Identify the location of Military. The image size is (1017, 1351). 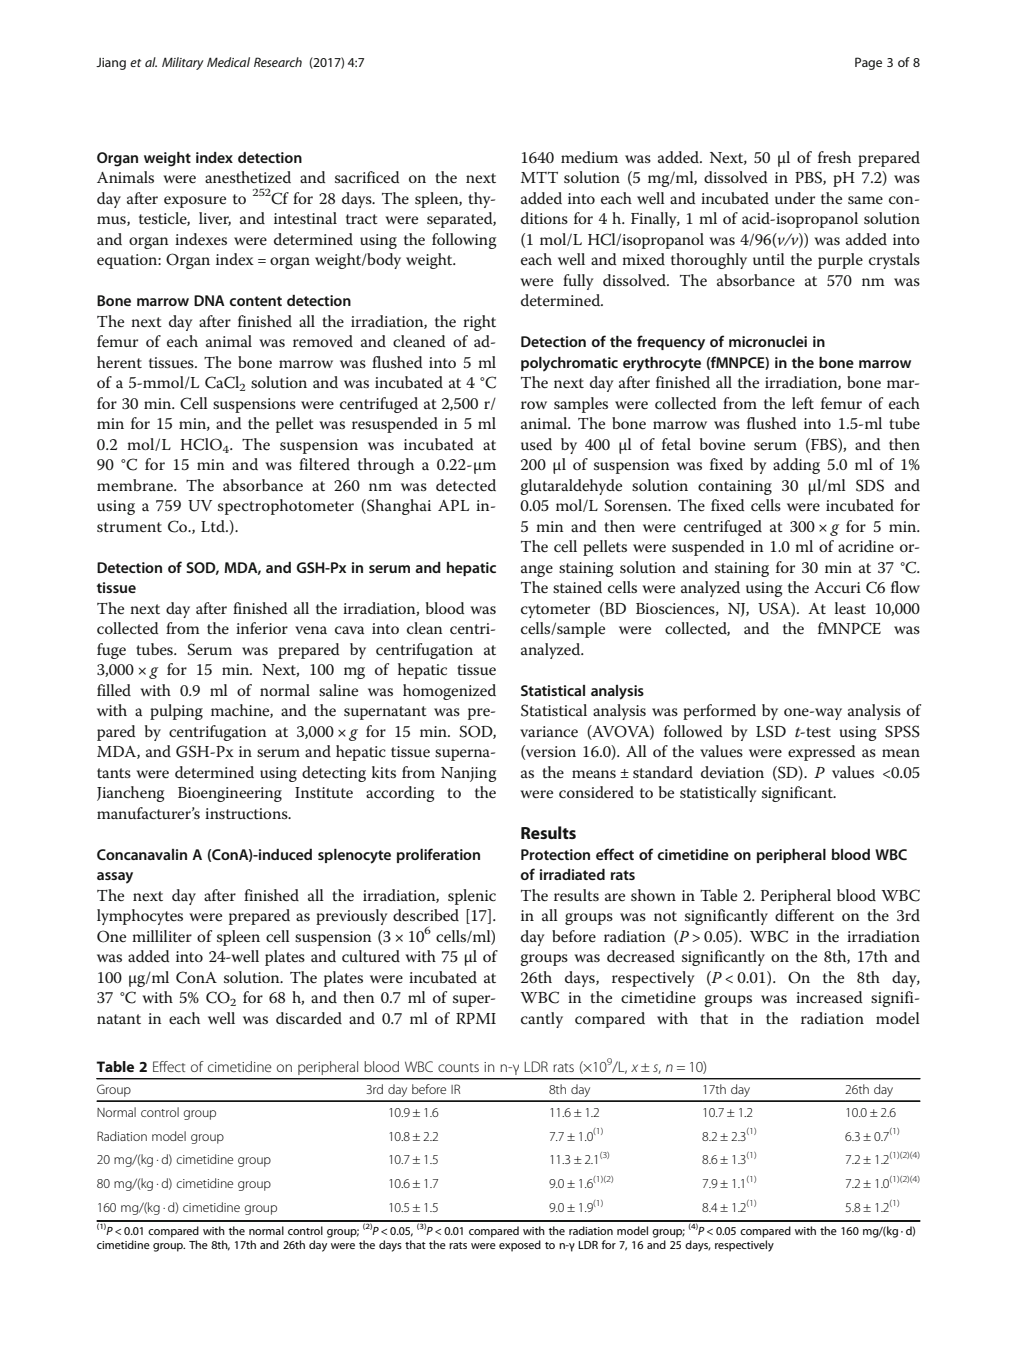
(183, 63).
